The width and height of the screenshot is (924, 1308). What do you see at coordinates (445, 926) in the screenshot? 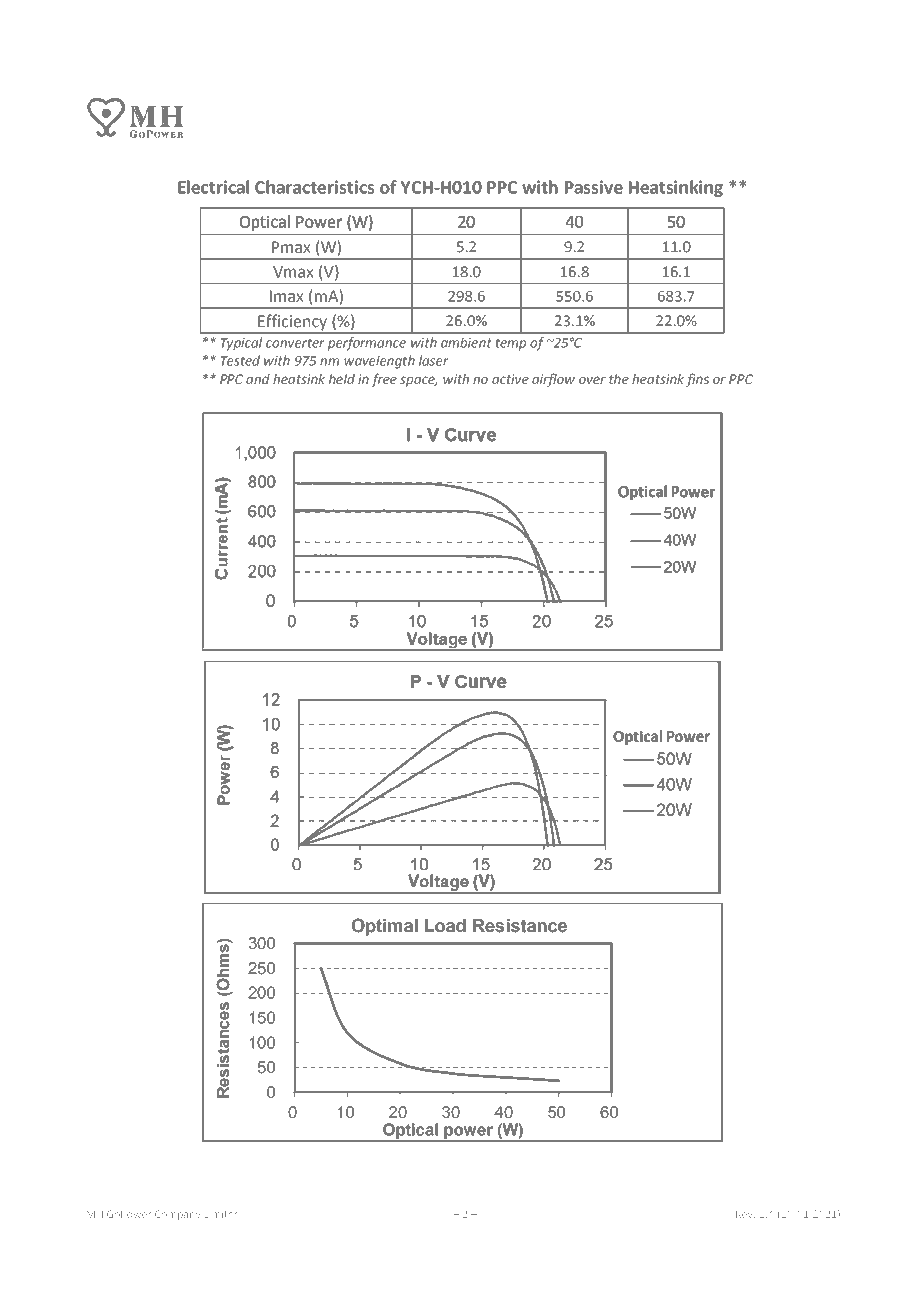
I see `Load` at bounding box center [445, 926].
